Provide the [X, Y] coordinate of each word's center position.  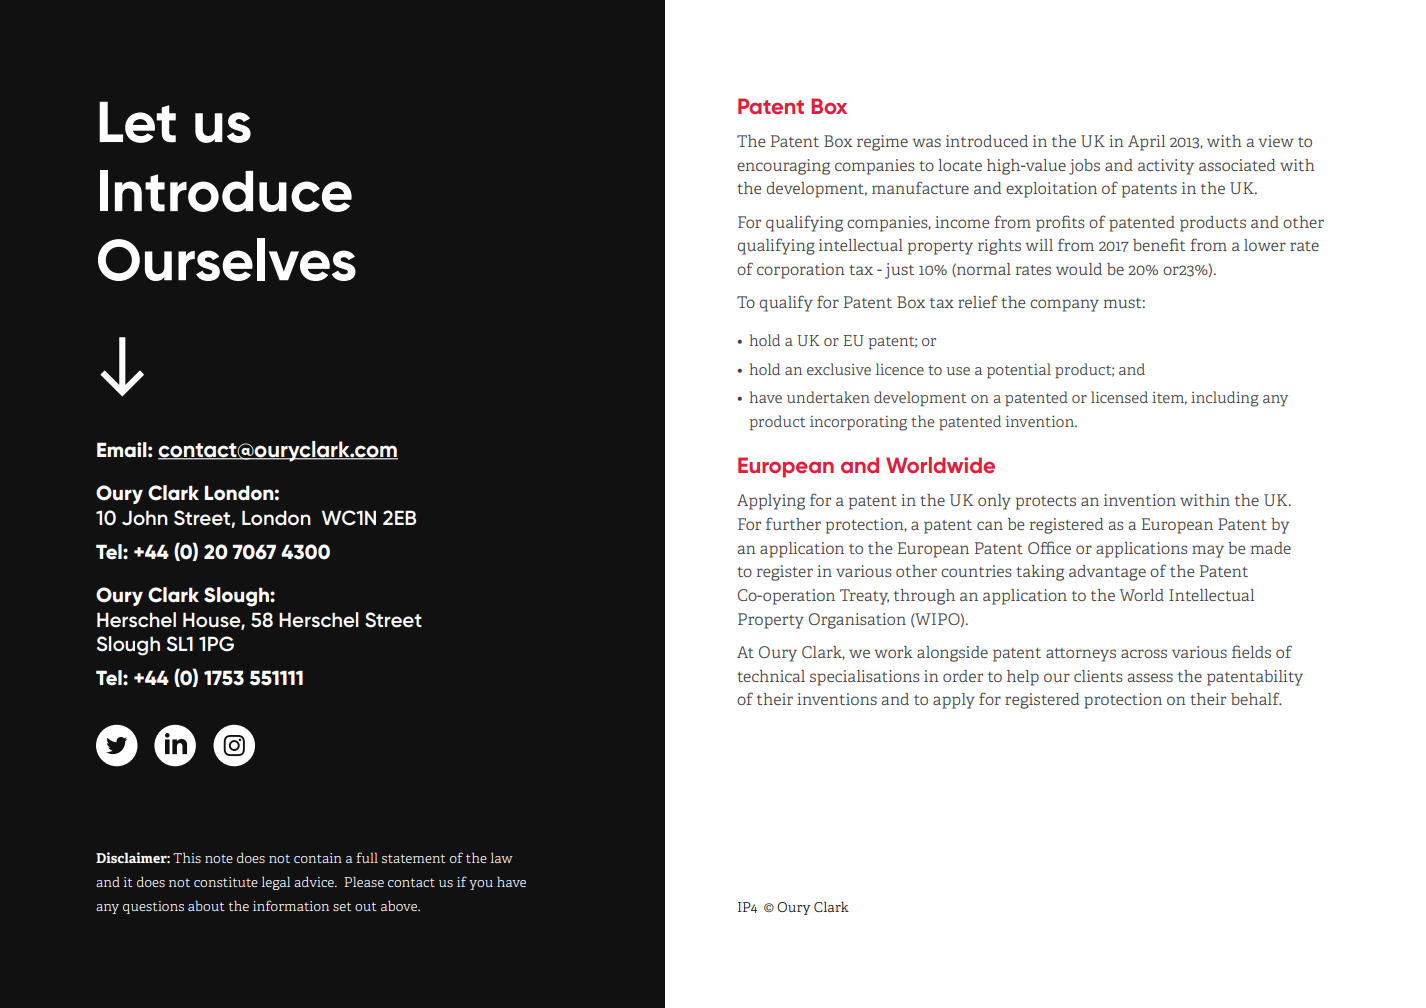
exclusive [839, 369]
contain [318, 858]
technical [771, 676]
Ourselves [227, 259]
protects [1046, 503]
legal [276, 883]
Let [137, 122]
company [1064, 305]
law [502, 857]
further [793, 523]
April [1146, 143]
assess [1150, 677]
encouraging [783, 167]
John [145, 518]
